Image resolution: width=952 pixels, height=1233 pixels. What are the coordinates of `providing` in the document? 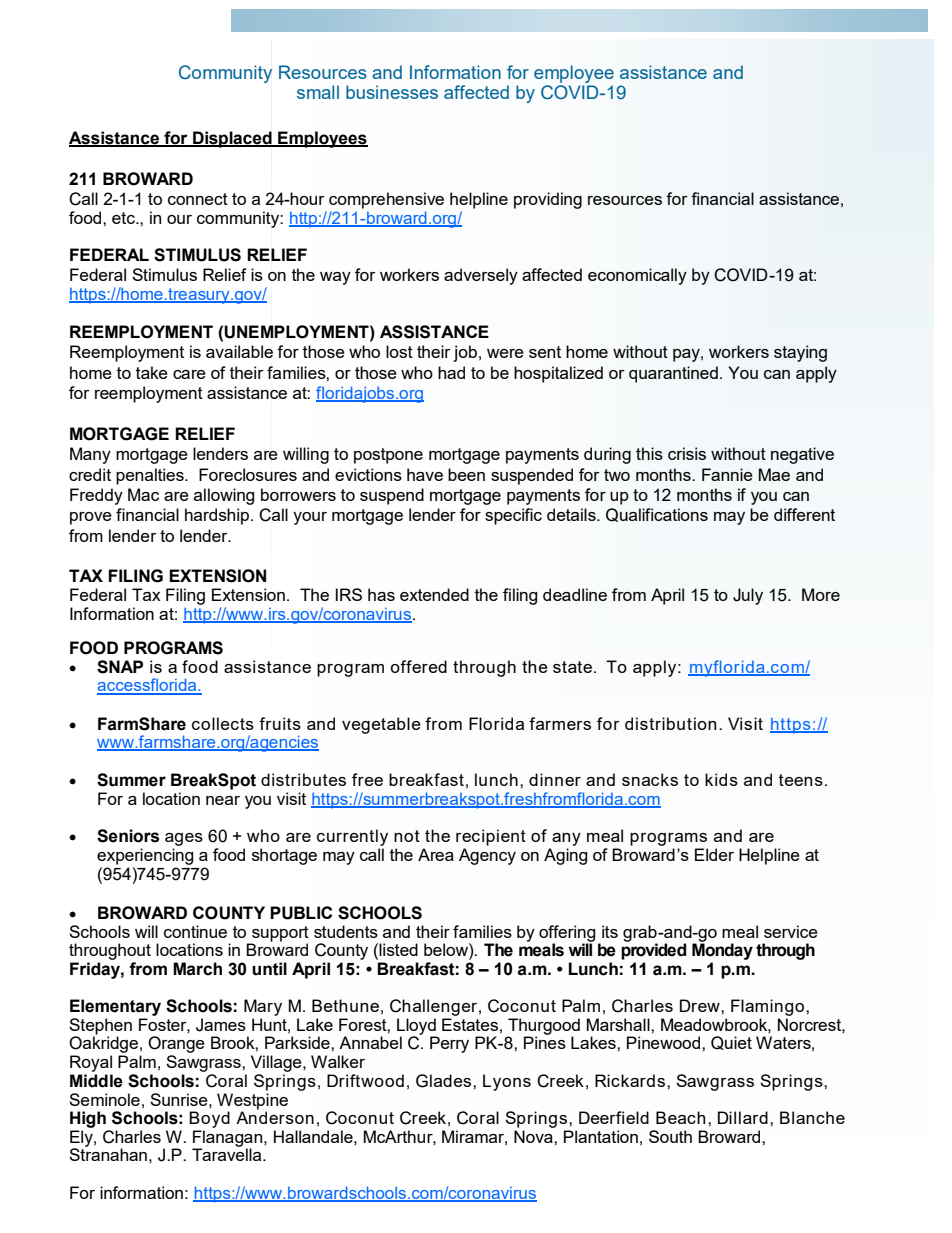 It's located at (548, 200).
